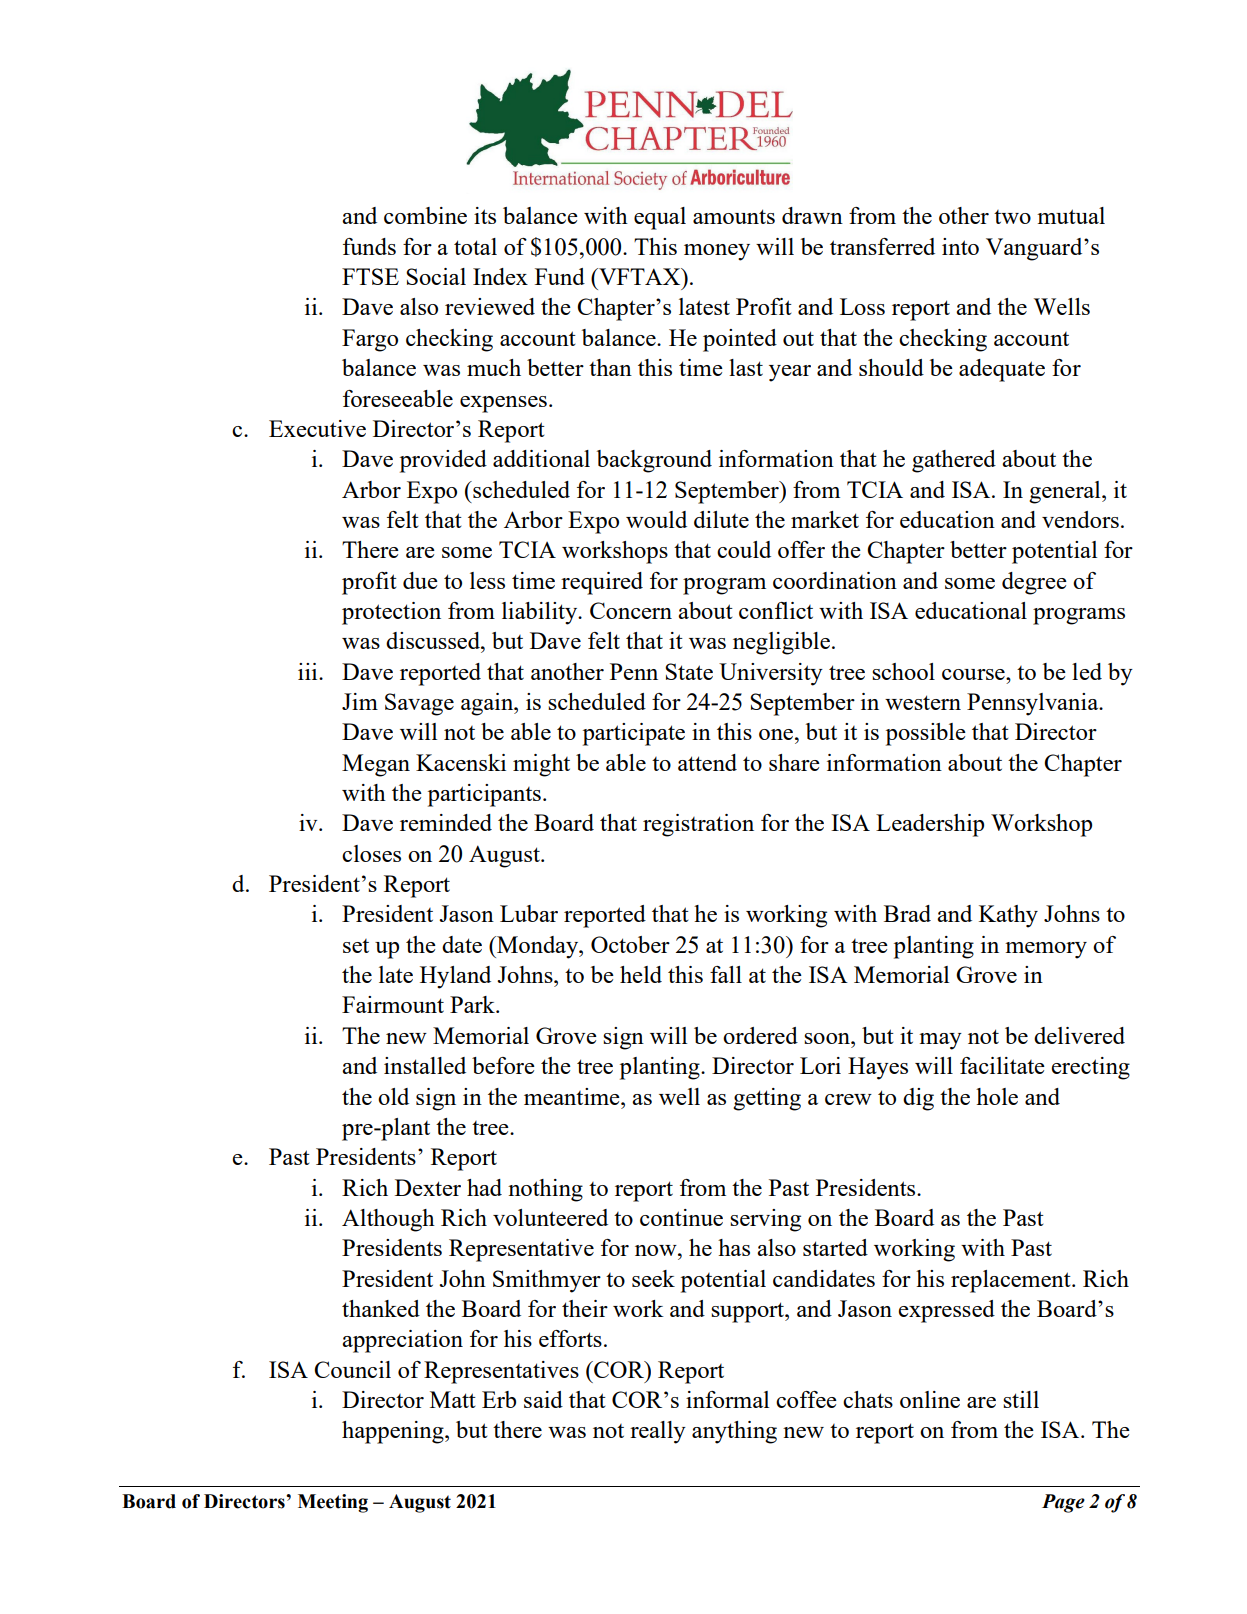 Image resolution: width=1247 pixels, height=1614 pixels. Describe the element at coordinates (370, 276) in the page. I see `FTSE` at that location.
